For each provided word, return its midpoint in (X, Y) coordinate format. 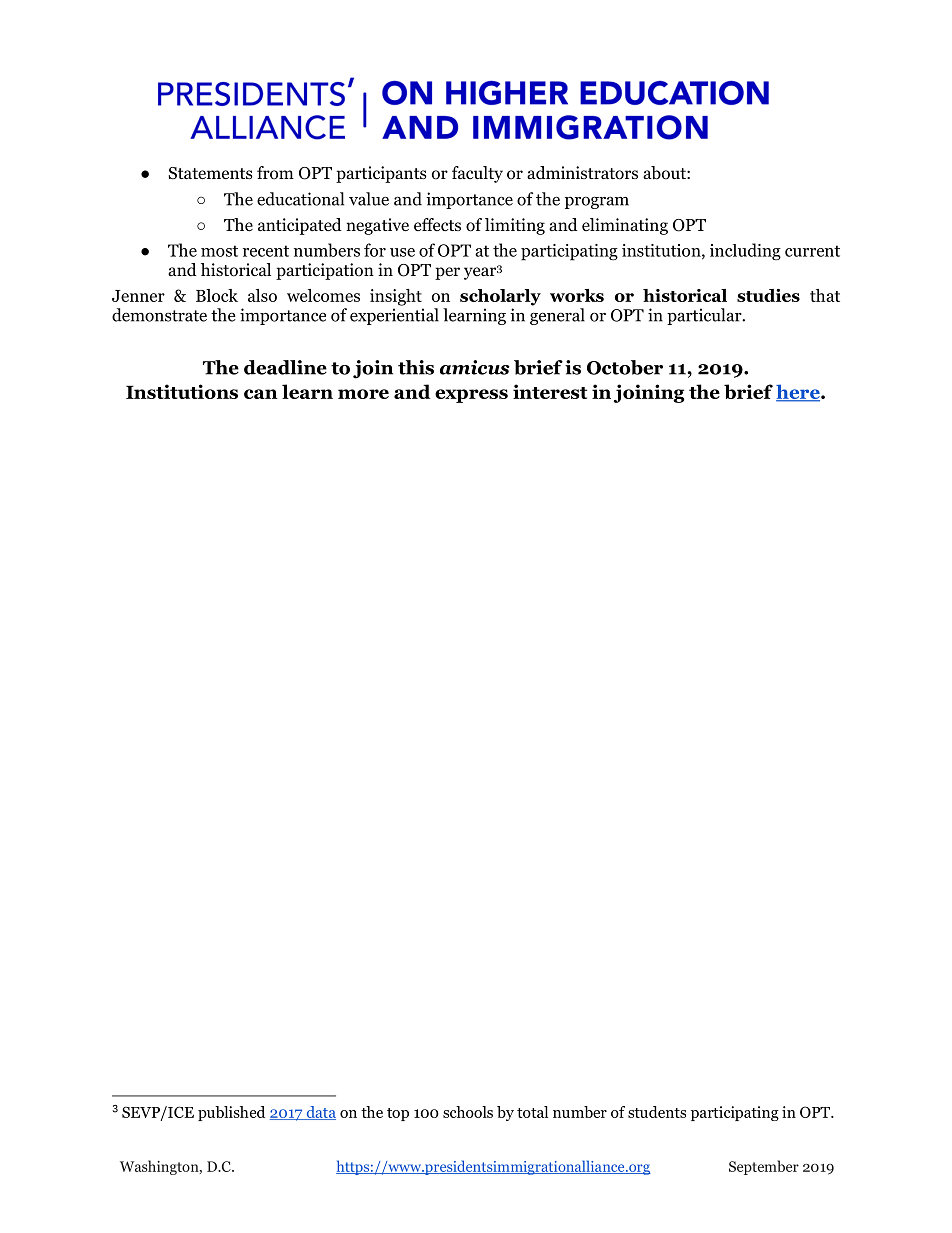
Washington (160, 1167)
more (363, 394)
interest (550, 391)
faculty (477, 174)
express (471, 396)
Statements (210, 173)
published (231, 1113)
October (625, 367)
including (745, 252)
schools (468, 1112)
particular (705, 316)
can (261, 394)
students (657, 1112)
